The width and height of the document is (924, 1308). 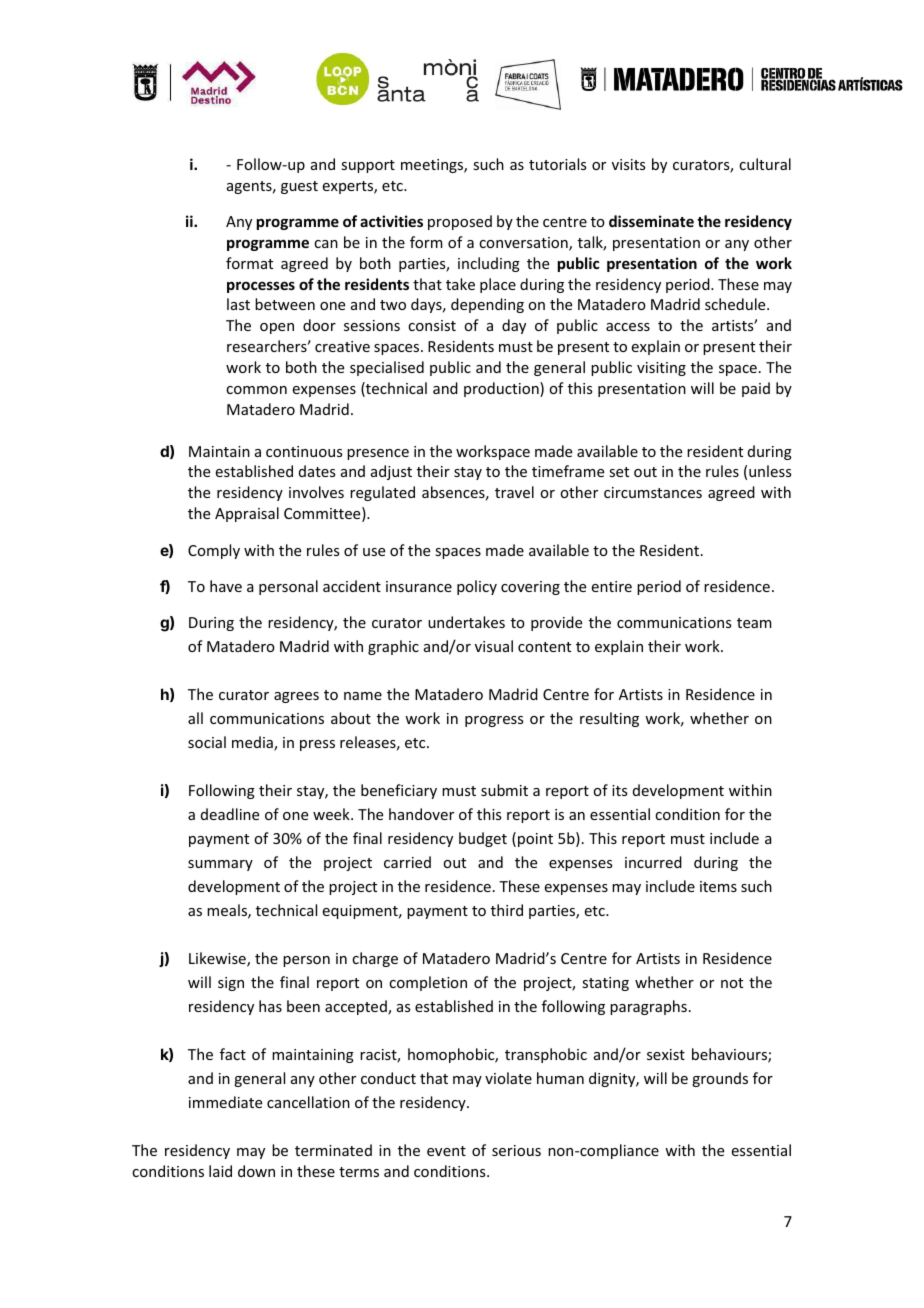 I want to click on down, so click(x=256, y=1171).
